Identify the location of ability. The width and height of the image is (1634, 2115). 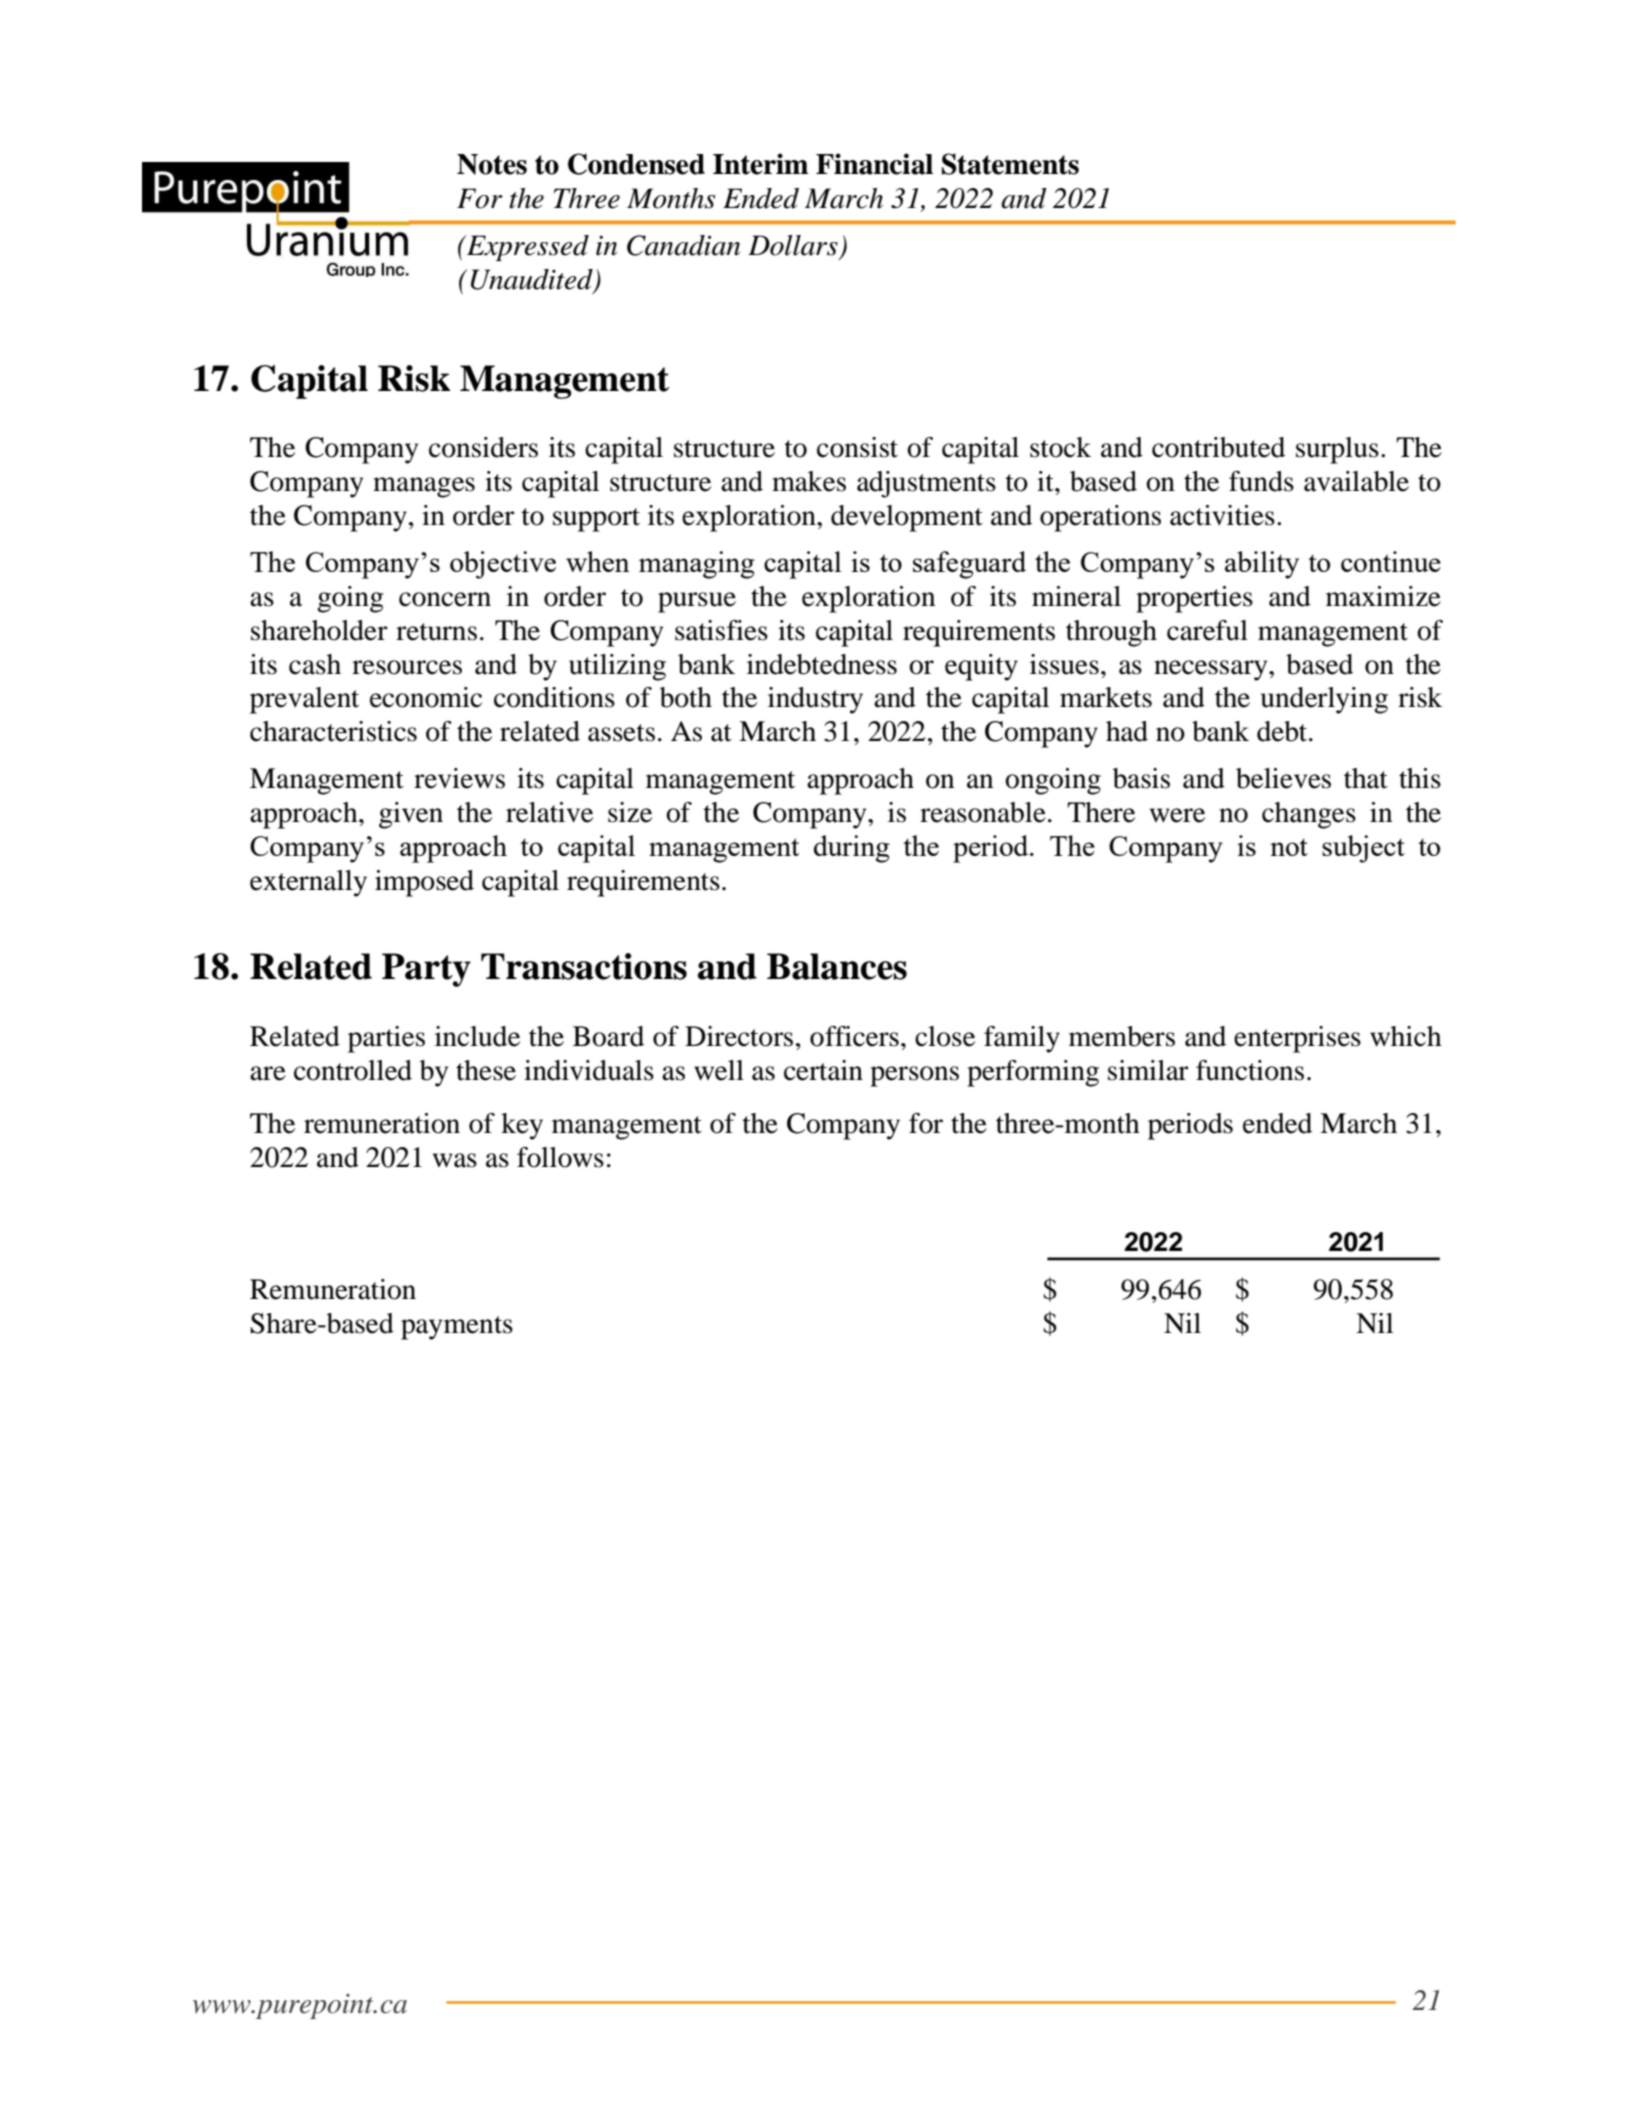
(1262, 565).
